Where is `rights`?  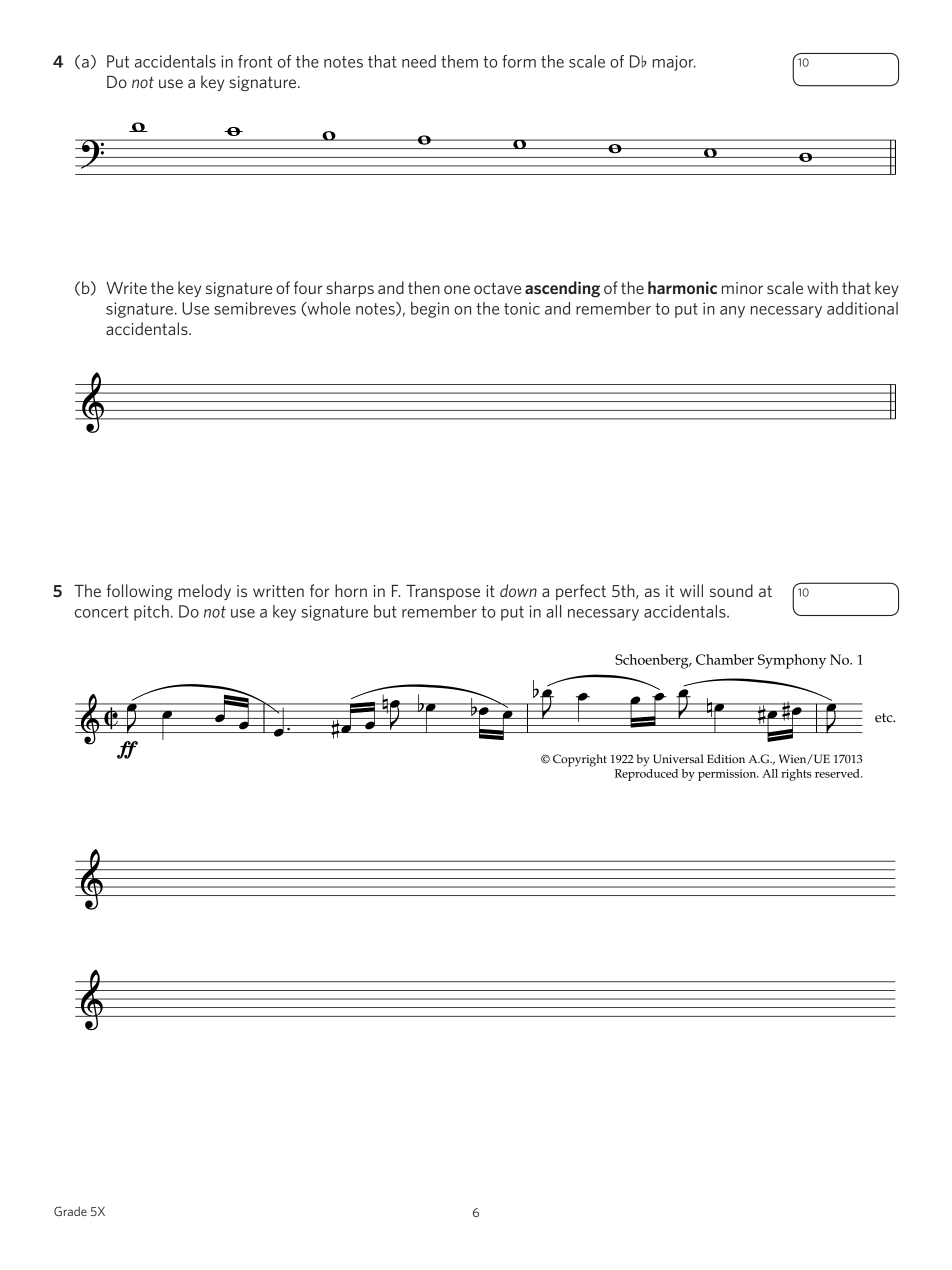
rights is located at coordinates (796, 775).
